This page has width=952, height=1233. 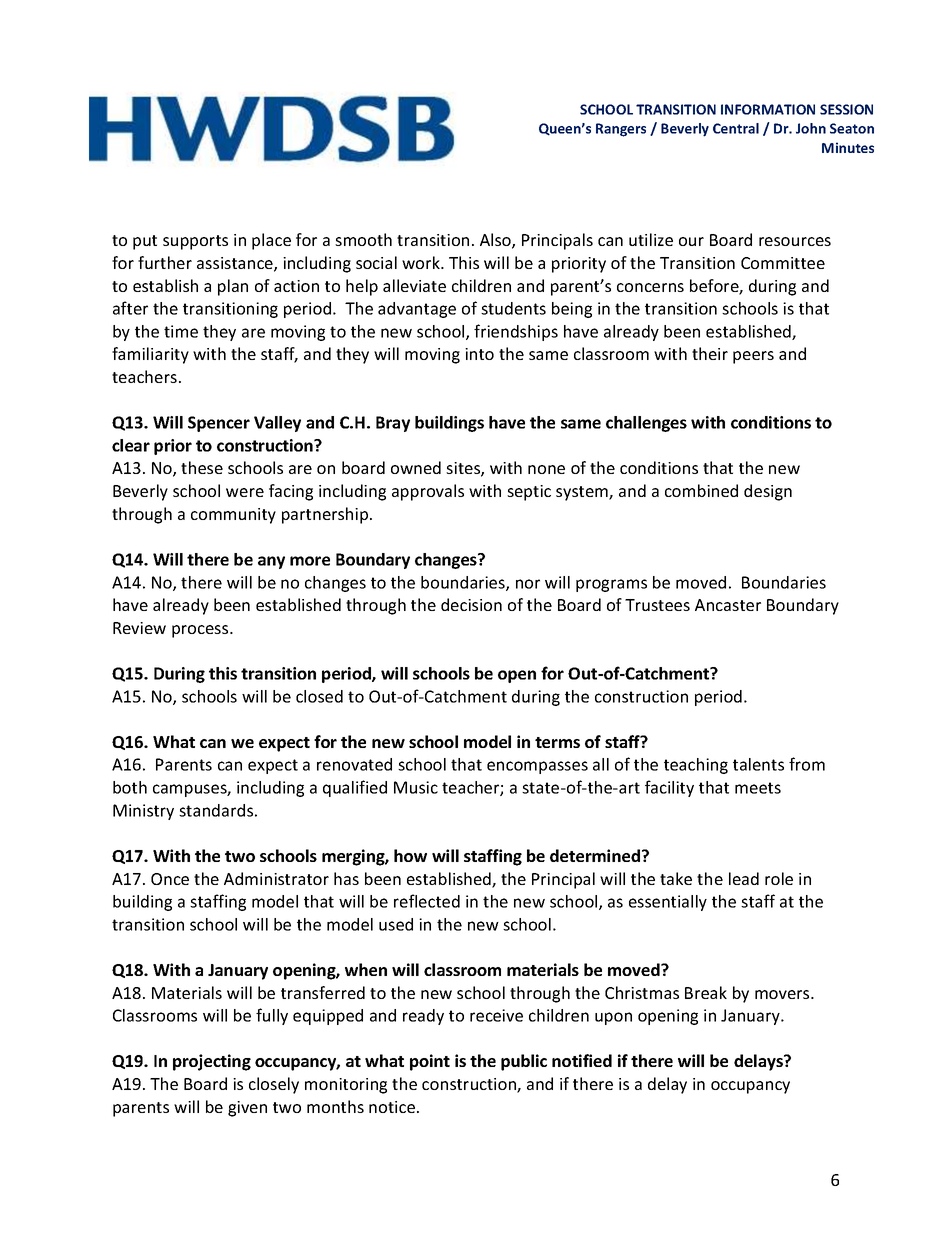 I want to click on role, so click(x=779, y=878).
